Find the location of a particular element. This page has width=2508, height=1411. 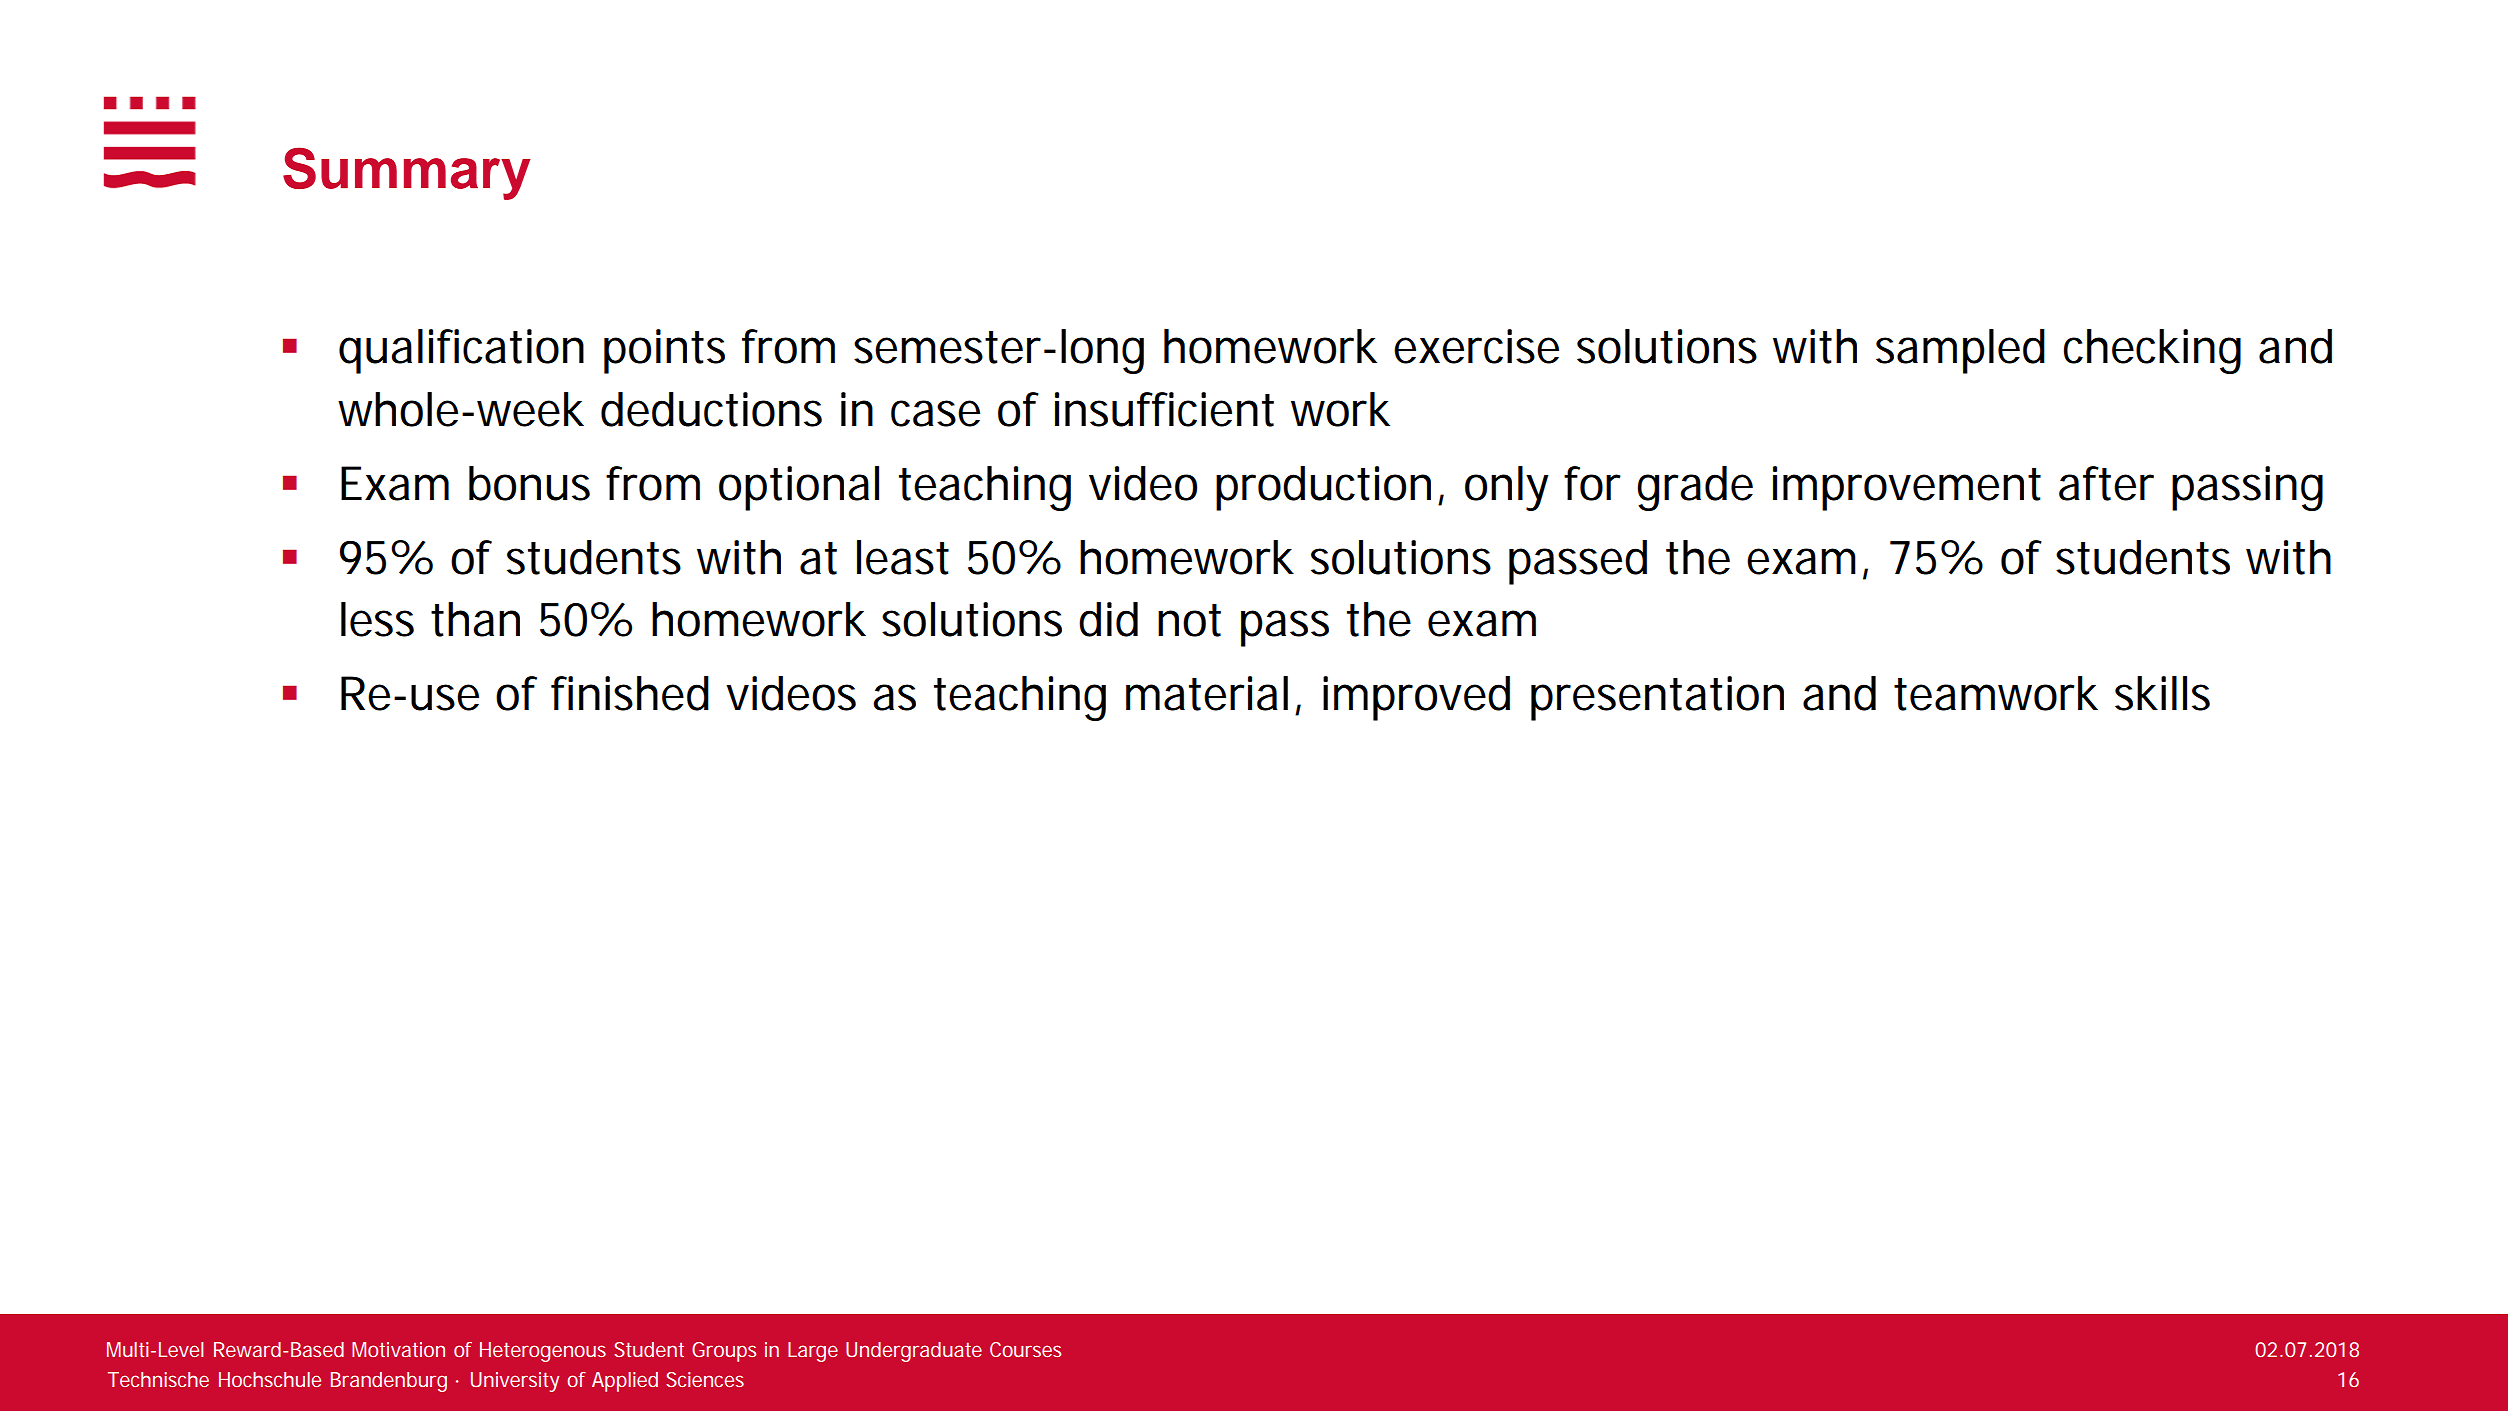

Courses is located at coordinates (1025, 1349).
